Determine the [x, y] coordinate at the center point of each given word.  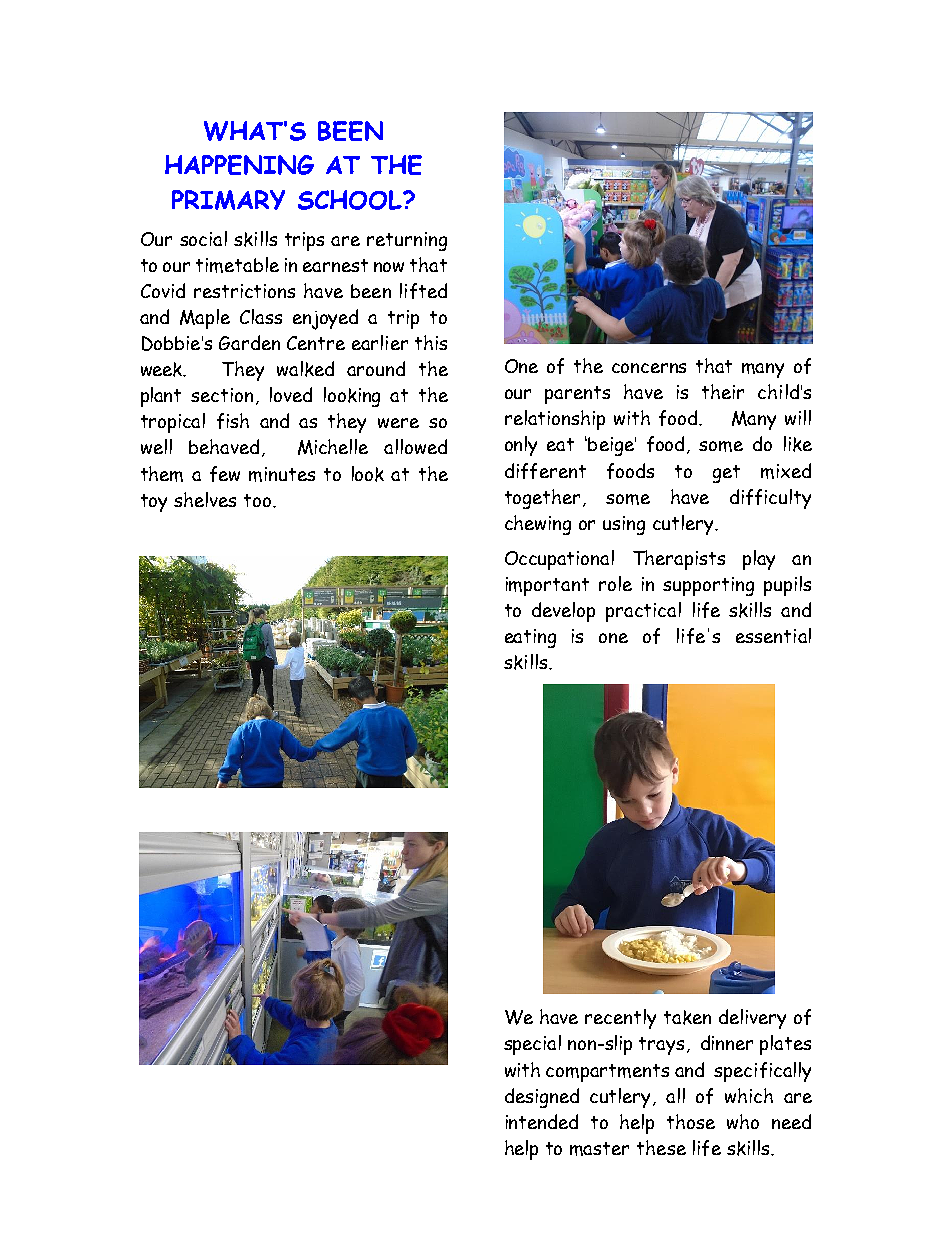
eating [530, 638]
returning [407, 241]
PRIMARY [228, 200]
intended [542, 1121]
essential [773, 635]
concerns [649, 368]
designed [542, 1098]
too [257, 500]
